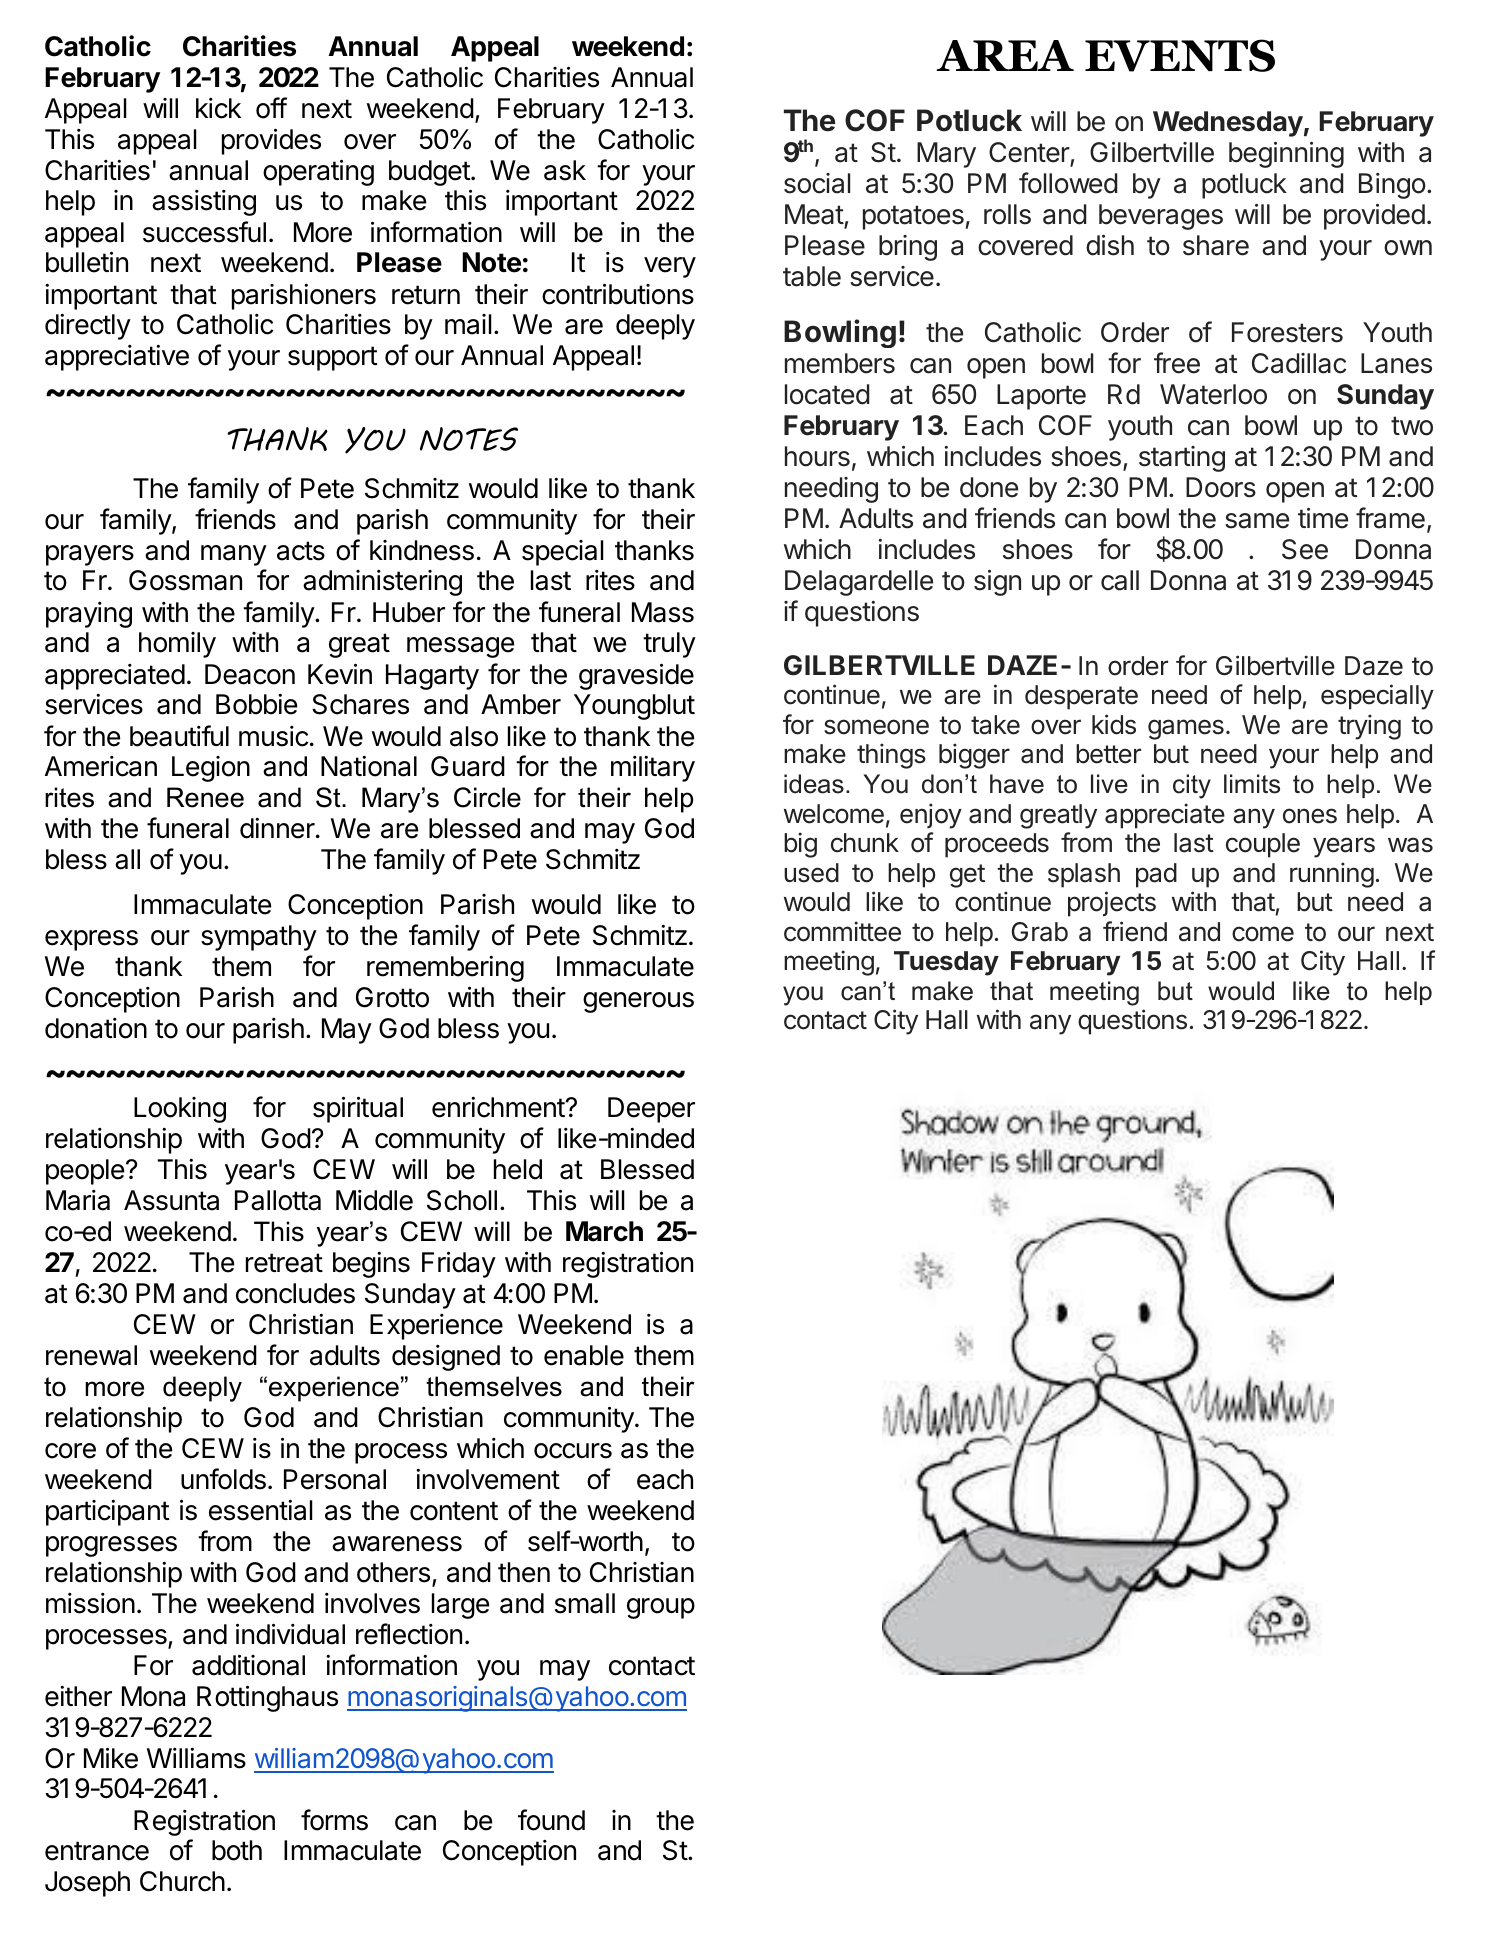 This image has width=1499, height=1939. What do you see at coordinates (817, 183) in the image?
I see `social` at bounding box center [817, 183].
